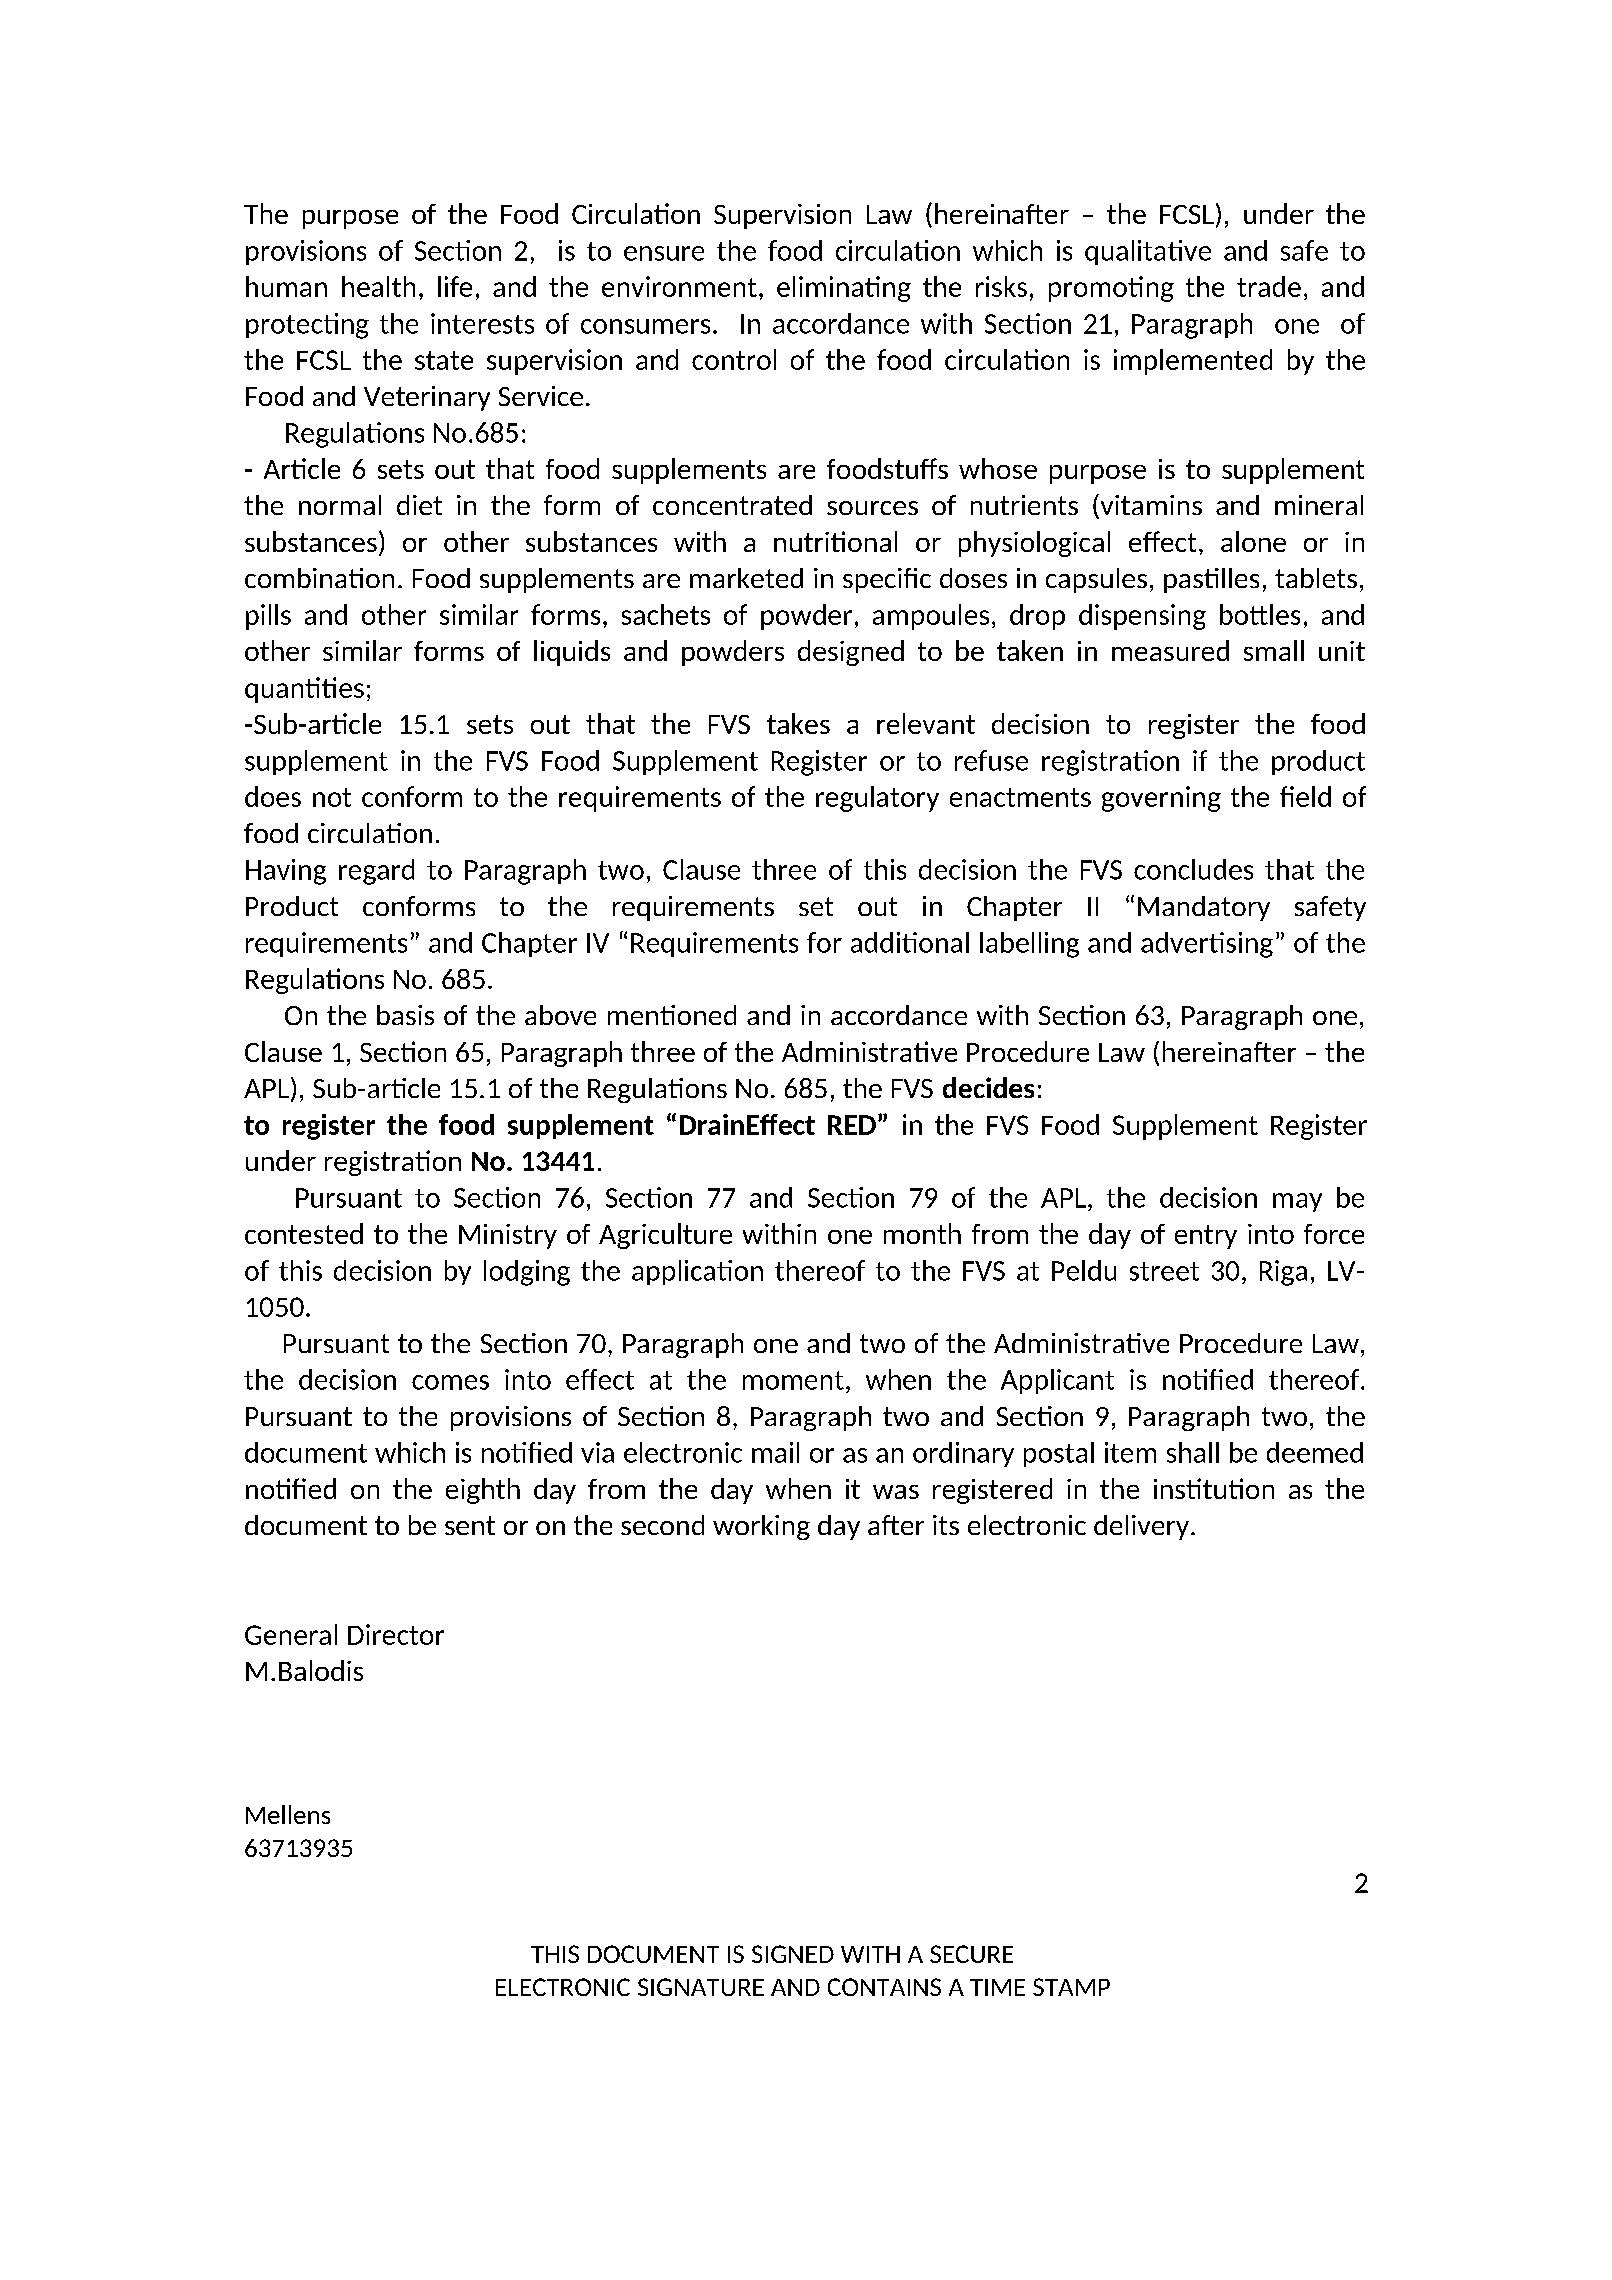 The height and width of the document is (2280, 1612). What do you see at coordinates (701, 1987) in the document?
I see `SIGNATURE` at bounding box center [701, 1987].
